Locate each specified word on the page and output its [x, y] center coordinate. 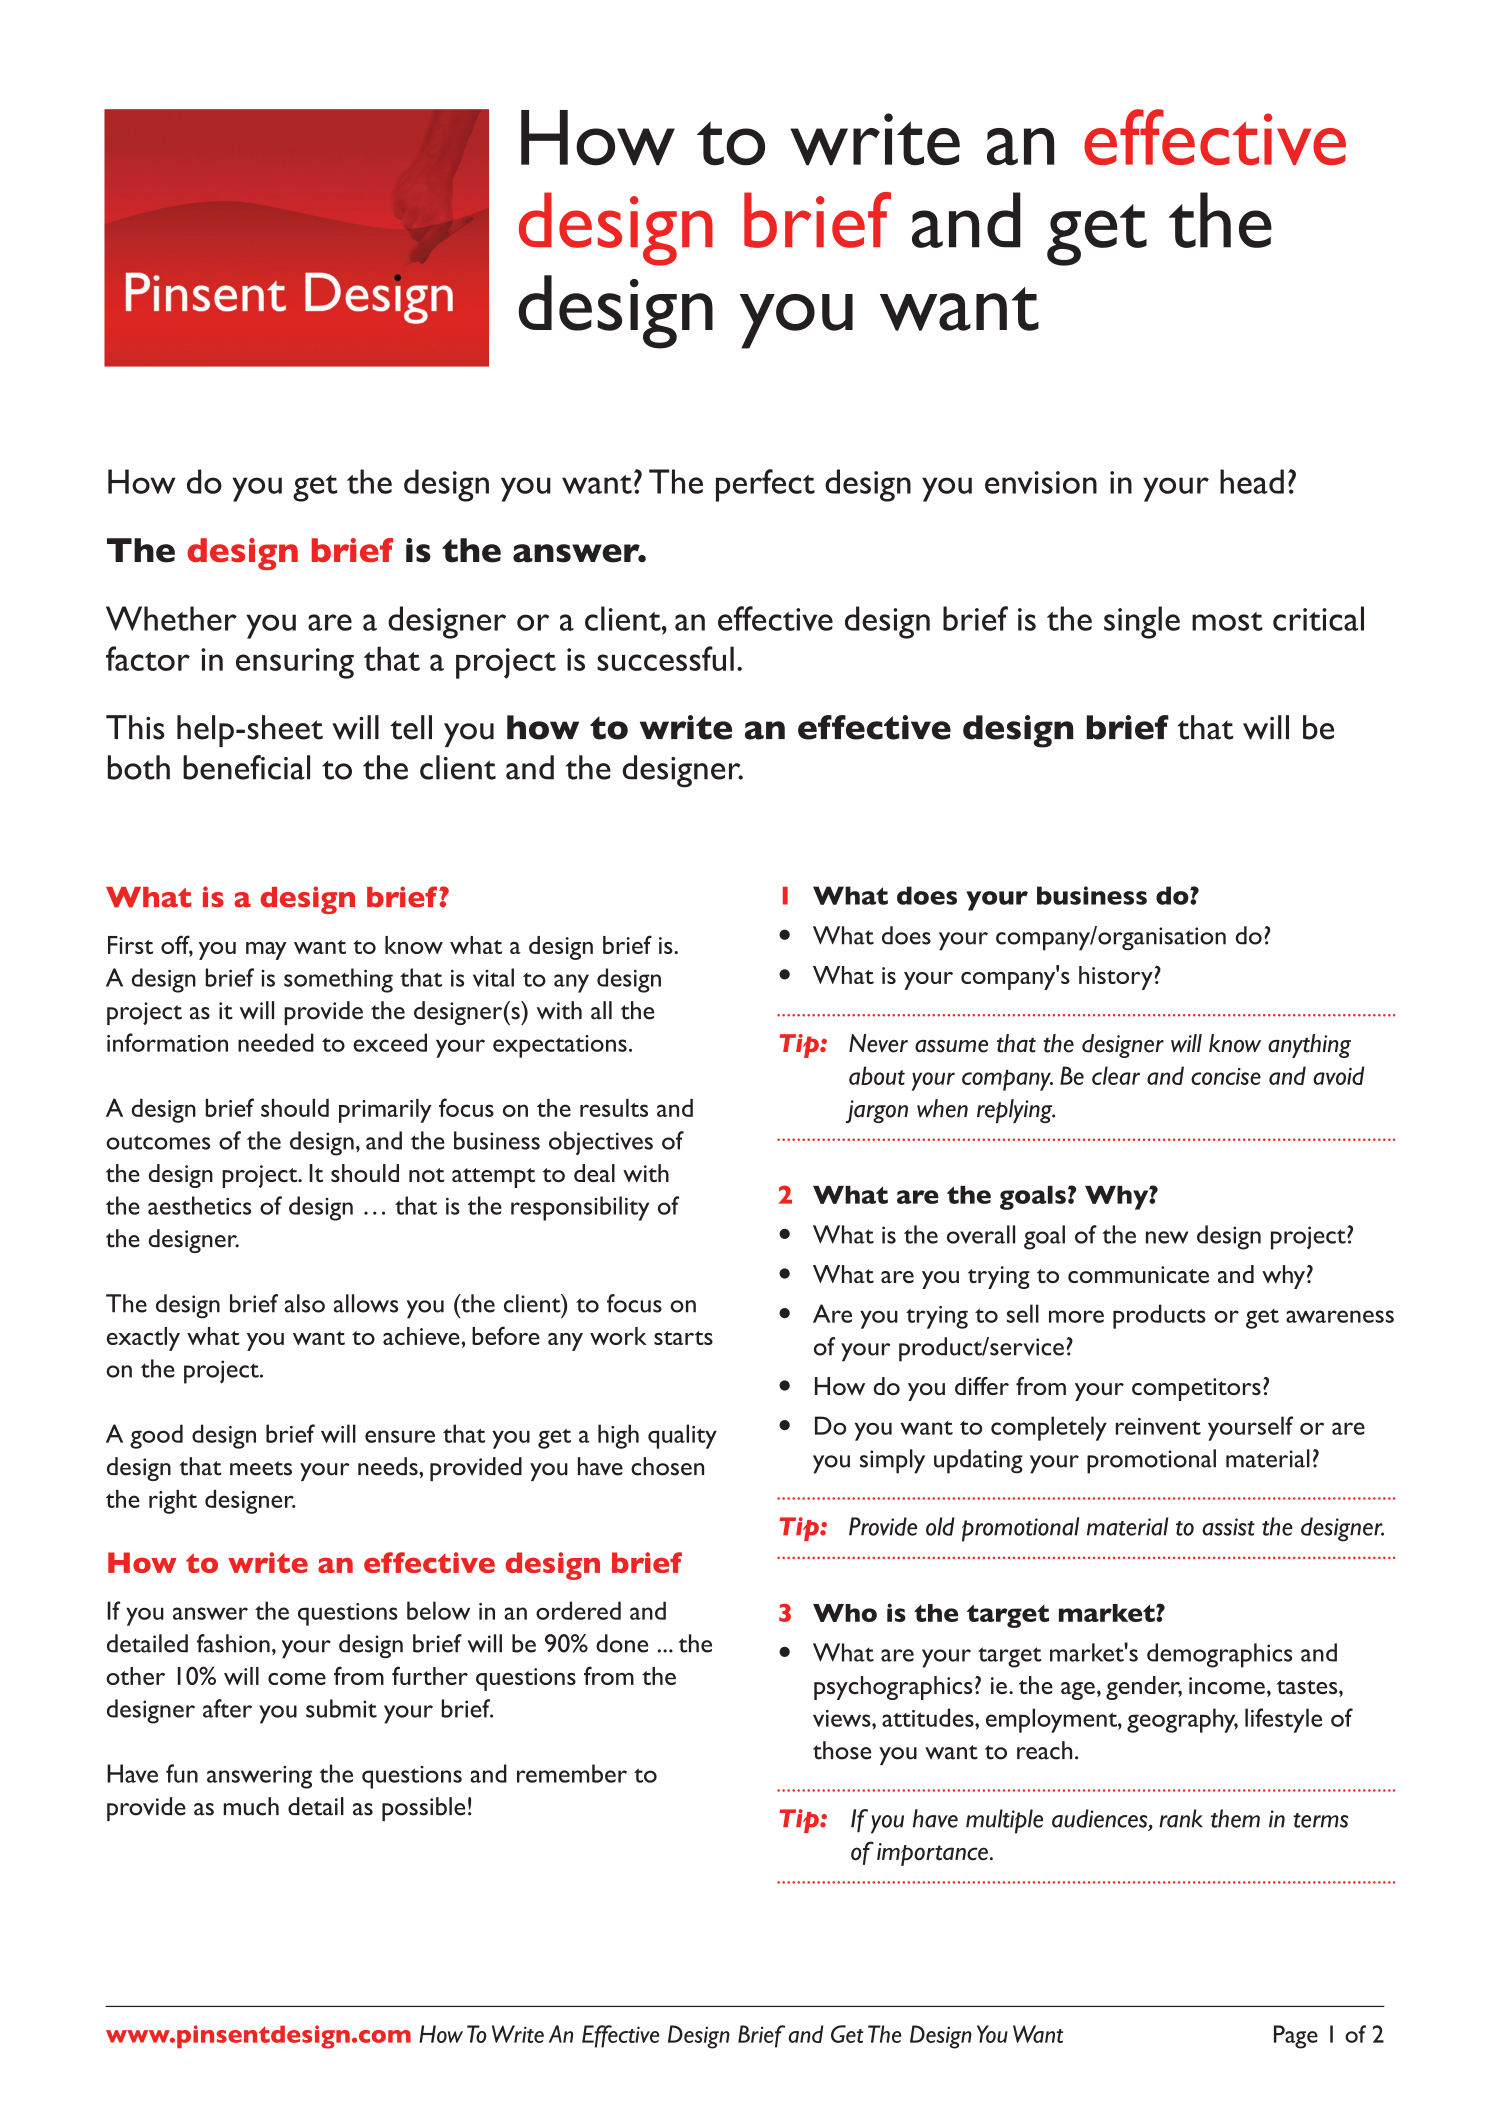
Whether [171, 618]
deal [594, 1173]
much [251, 1806]
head [1252, 481]
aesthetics [199, 1205]
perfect [765, 485]
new [1167, 1237]
